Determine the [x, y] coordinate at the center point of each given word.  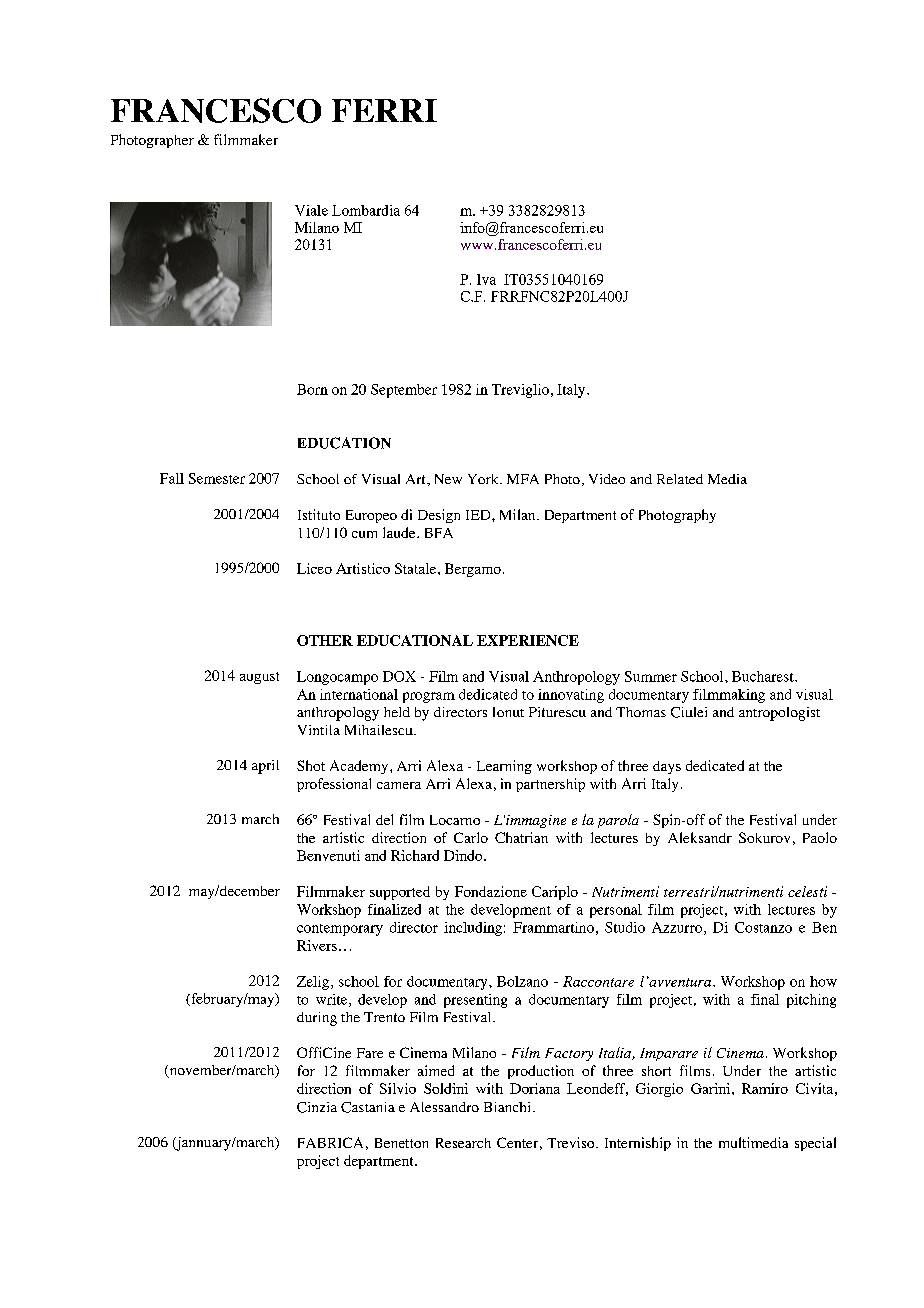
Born [312, 389]
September [404, 391]
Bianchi [507, 1107]
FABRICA [330, 1142]
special [815, 1144]
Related [680, 479]
